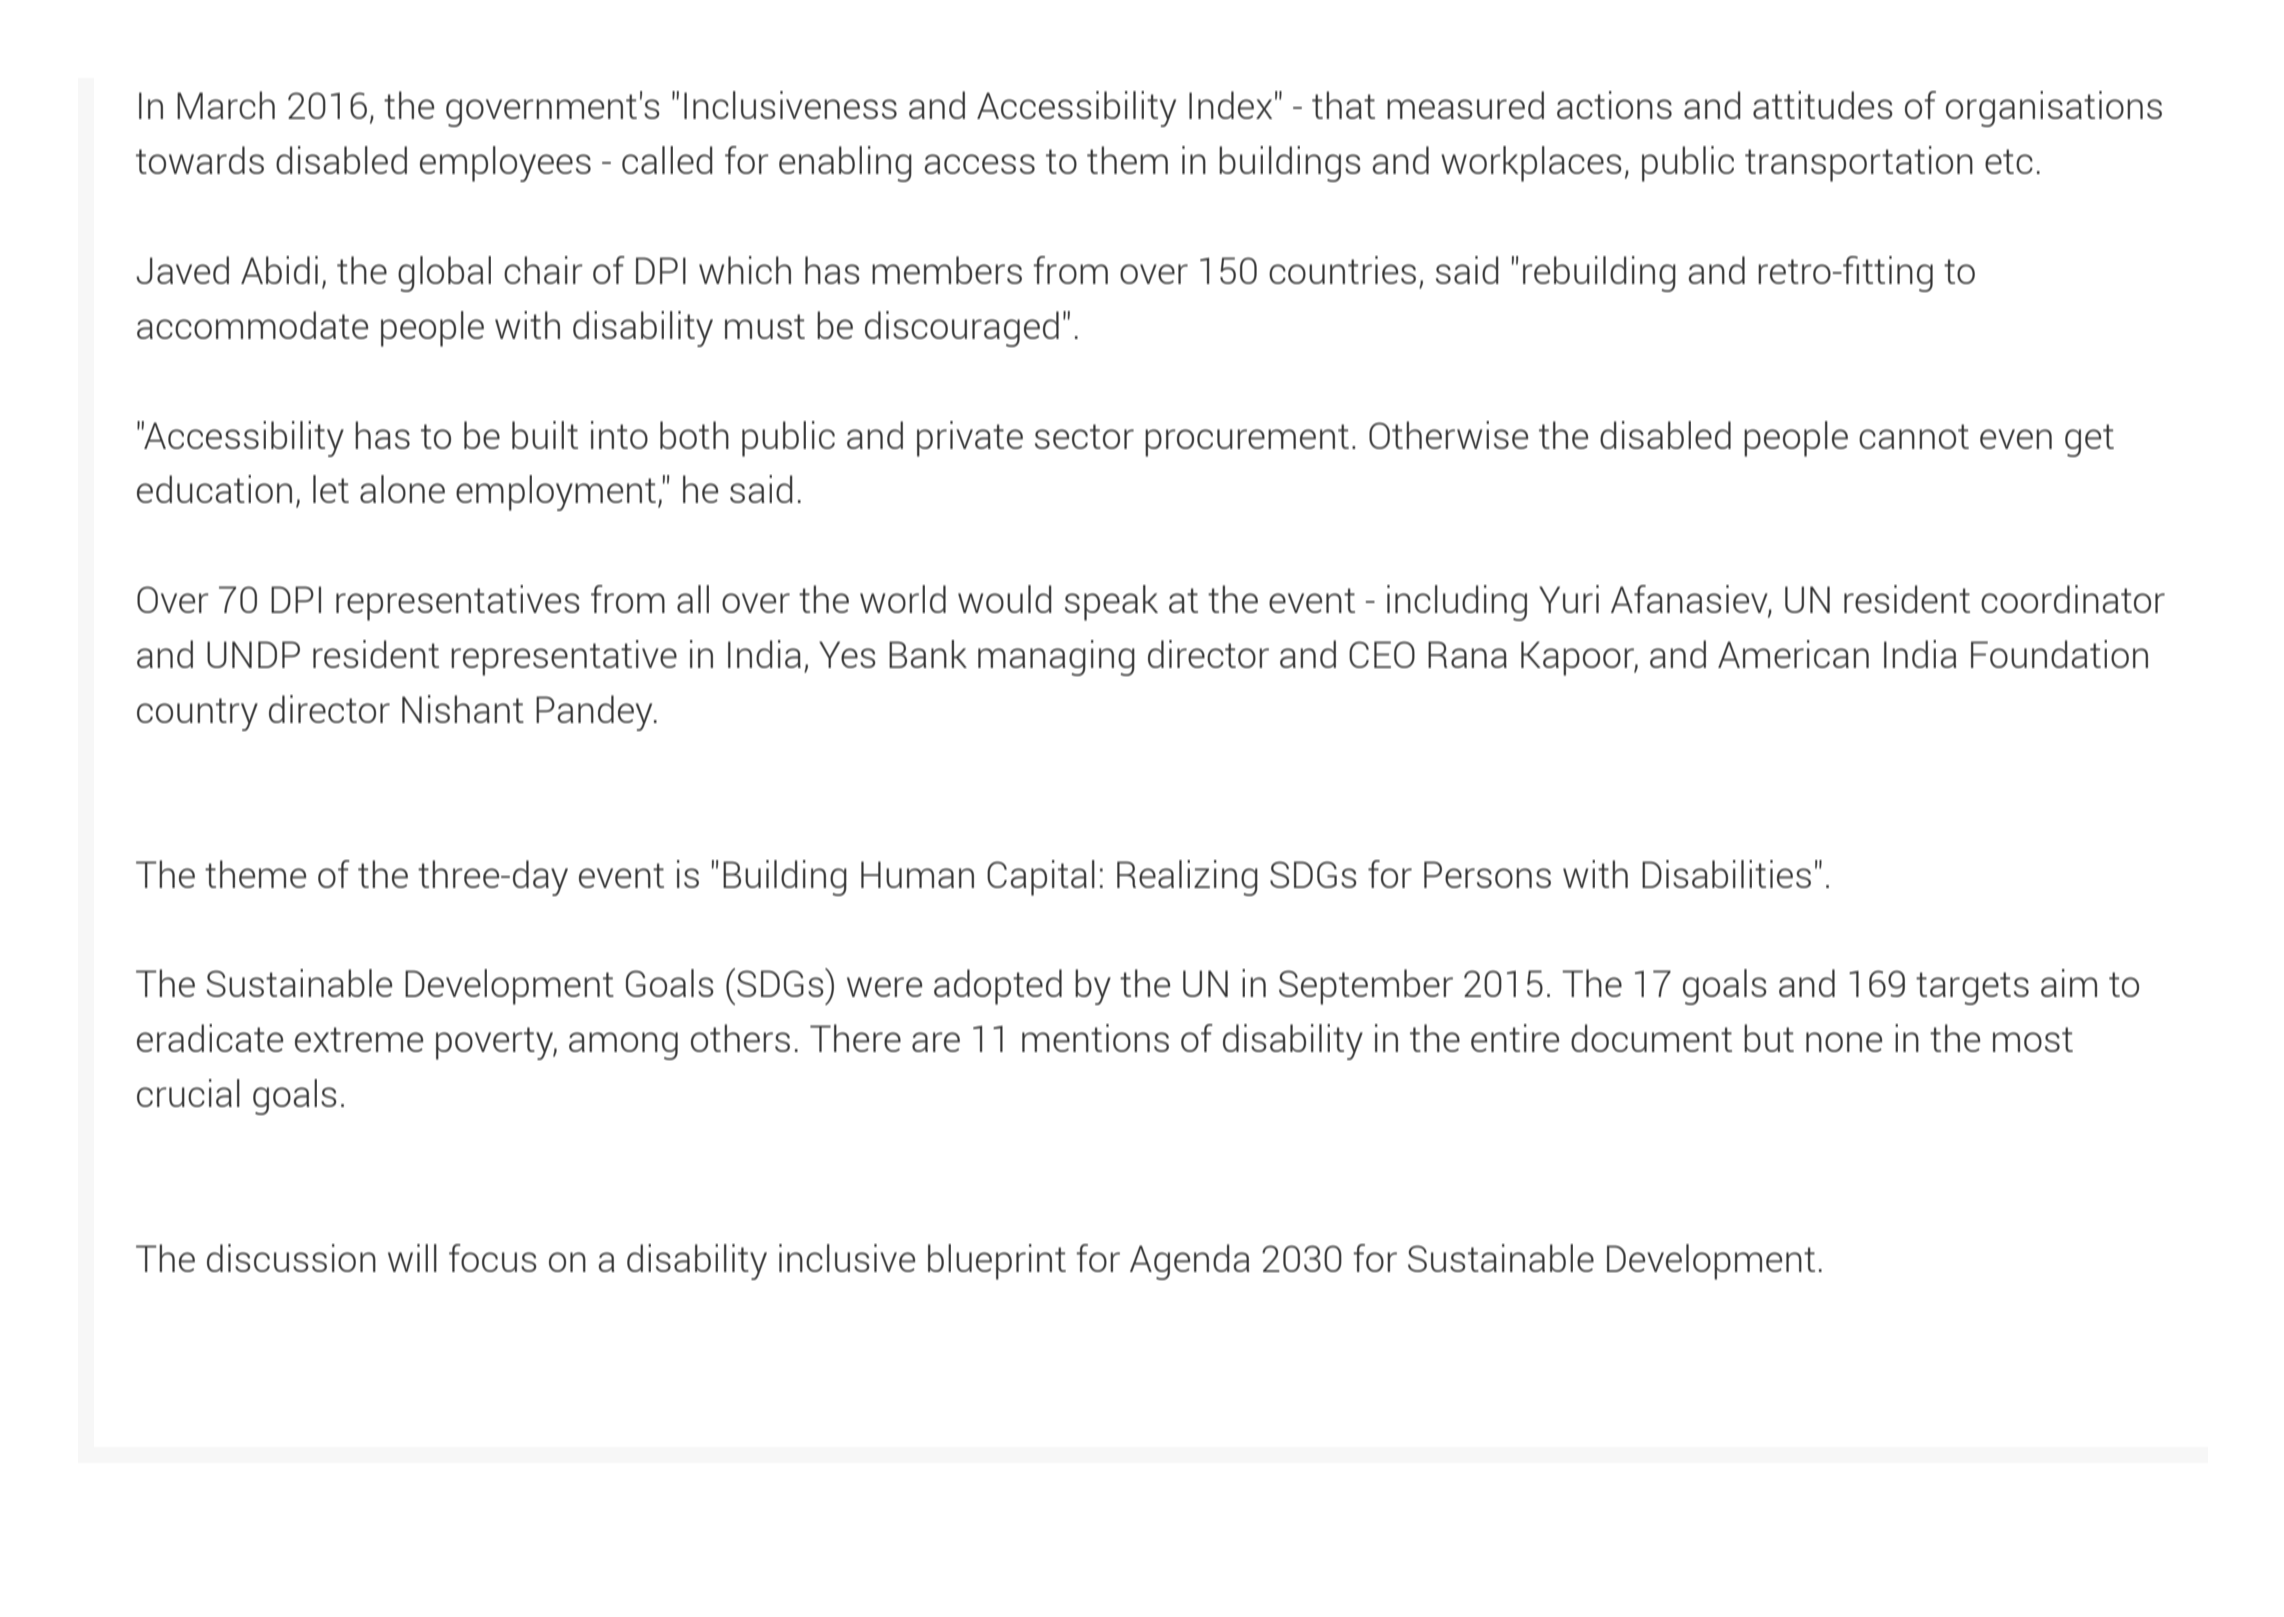 This screenshot has width=2284, height=1617. What do you see at coordinates (998, 987) in the screenshot?
I see `adopted` at bounding box center [998, 987].
